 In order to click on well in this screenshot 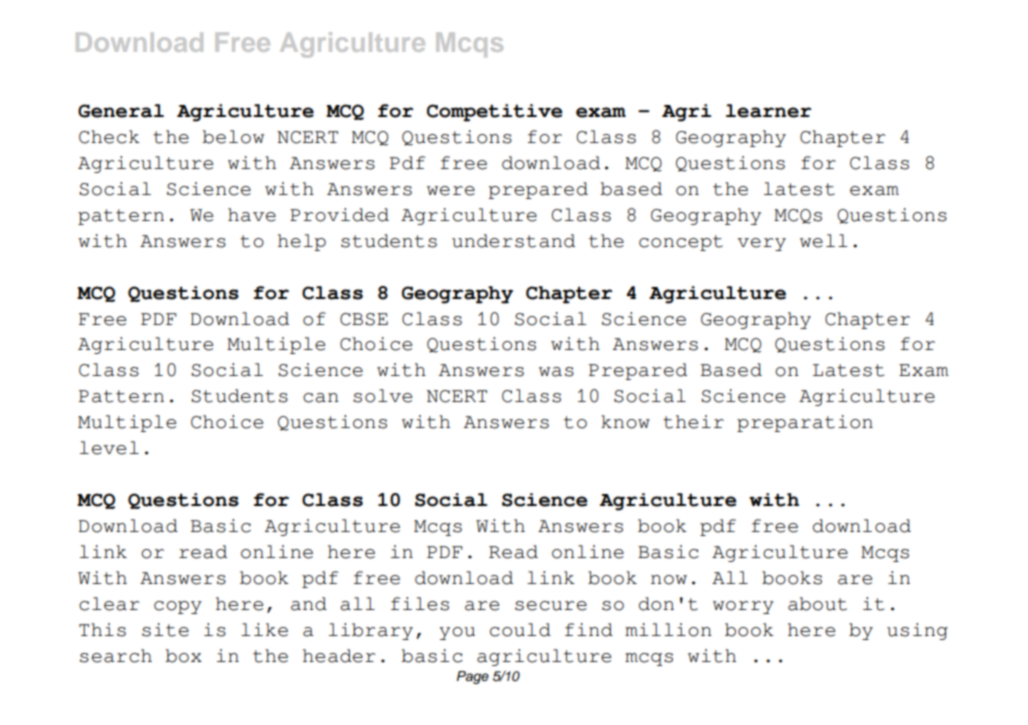, I will do `click(823, 241)`.
